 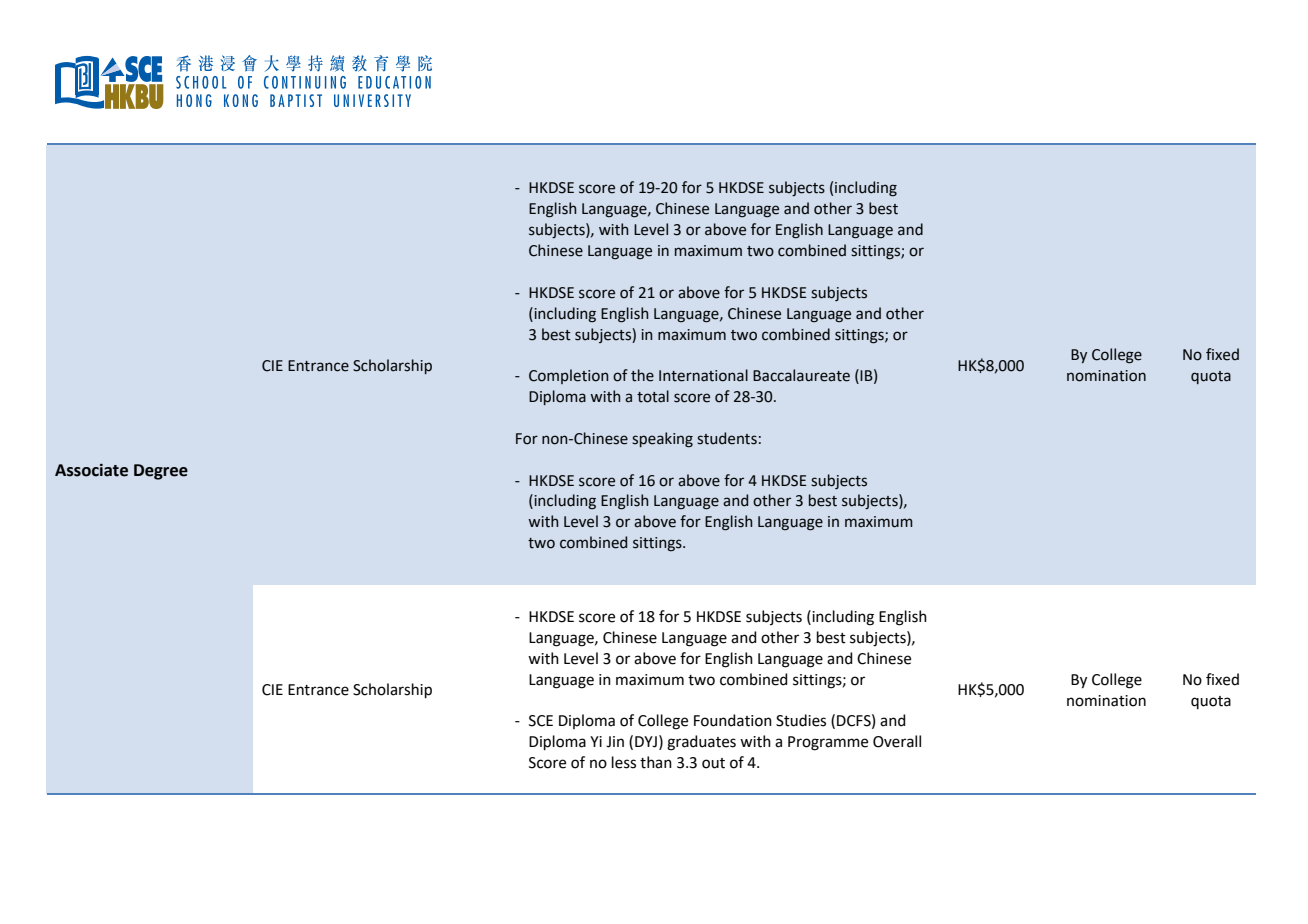 What do you see at coordinates (801, 375) in the screenshot?
I see `Baccalaureate` at bounding box center [801, 375].
